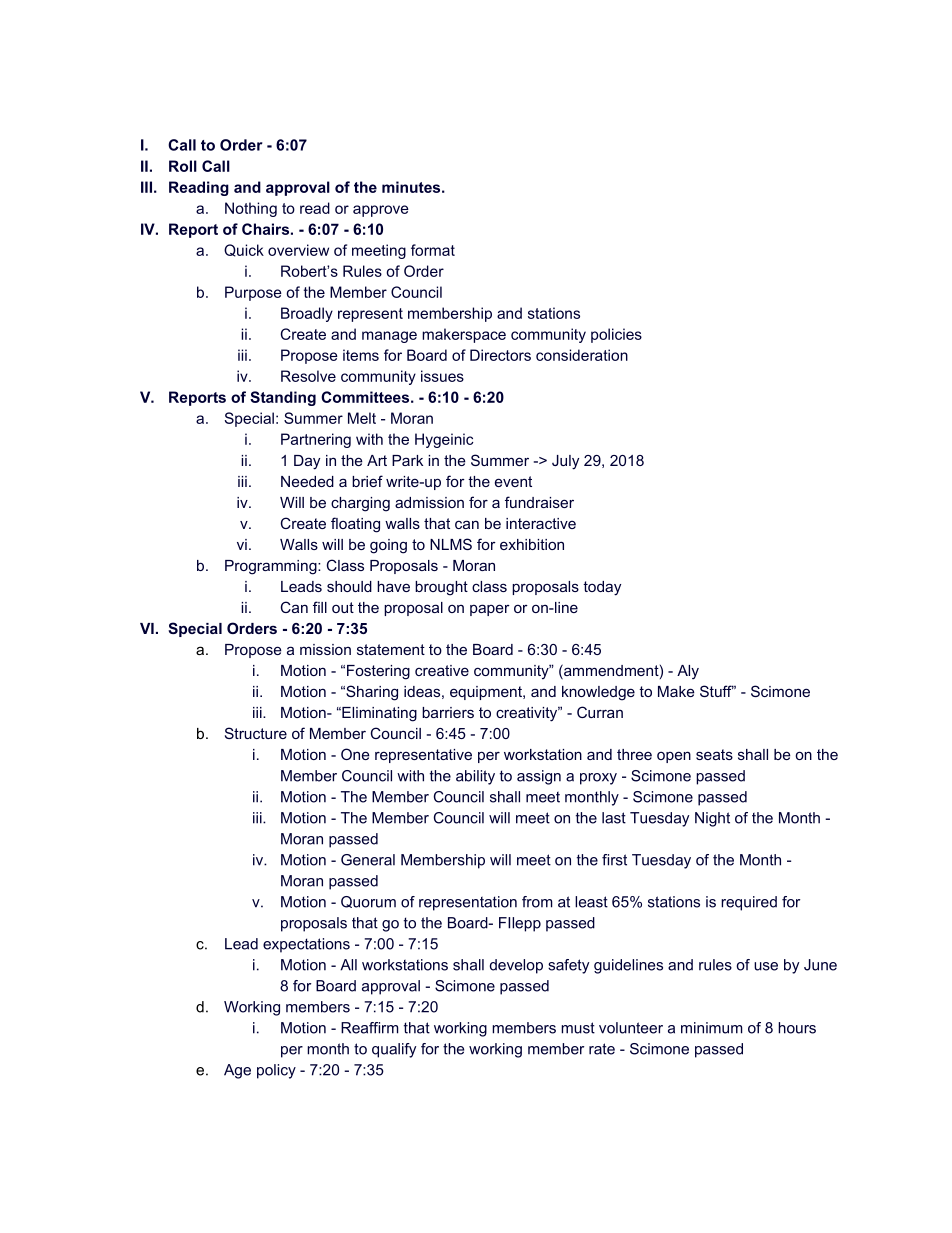 The height and width of the image is (1233, 952). I want to click on must, so click(578, 1028).
